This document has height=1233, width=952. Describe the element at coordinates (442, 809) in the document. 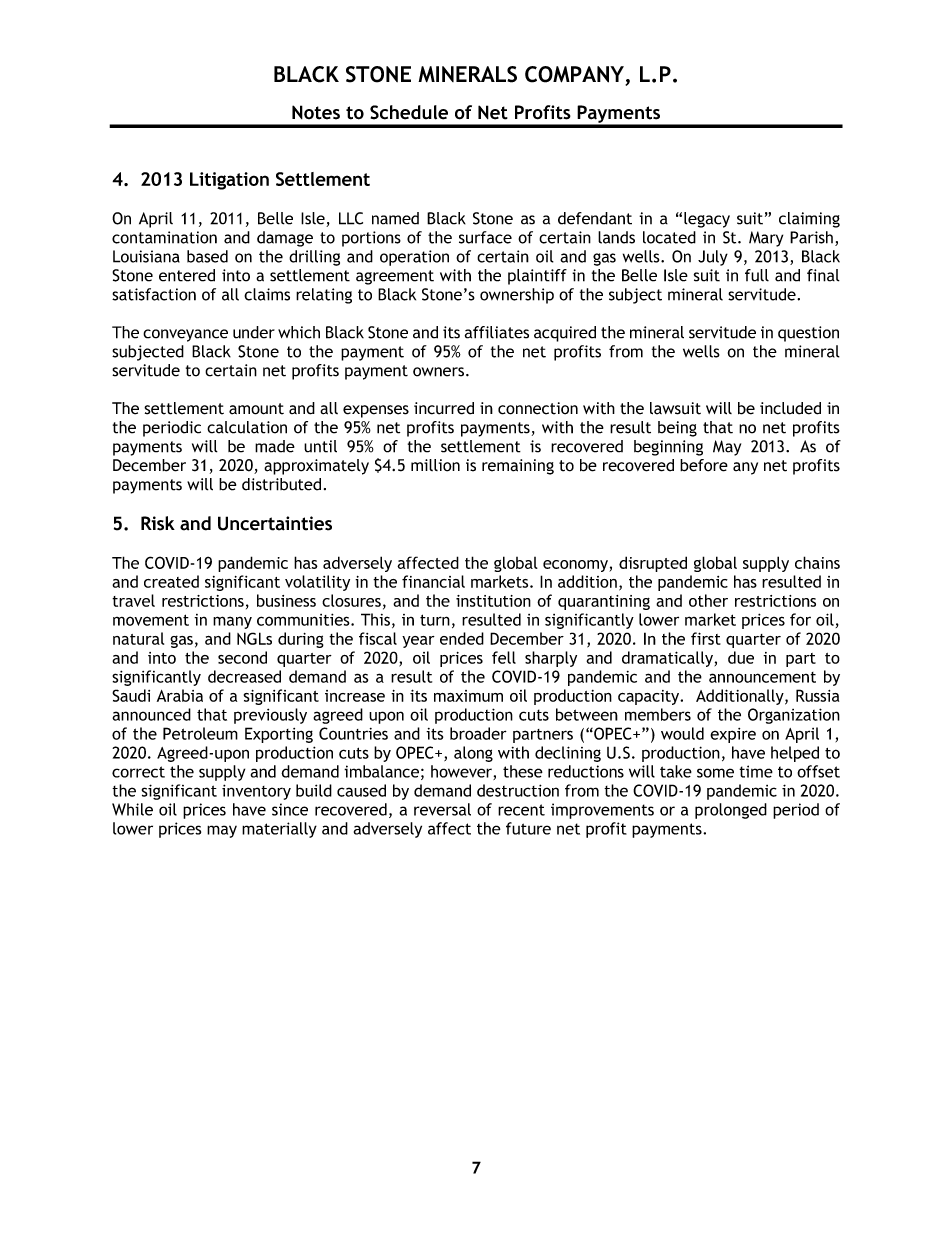

I see `reversal` at that location.
